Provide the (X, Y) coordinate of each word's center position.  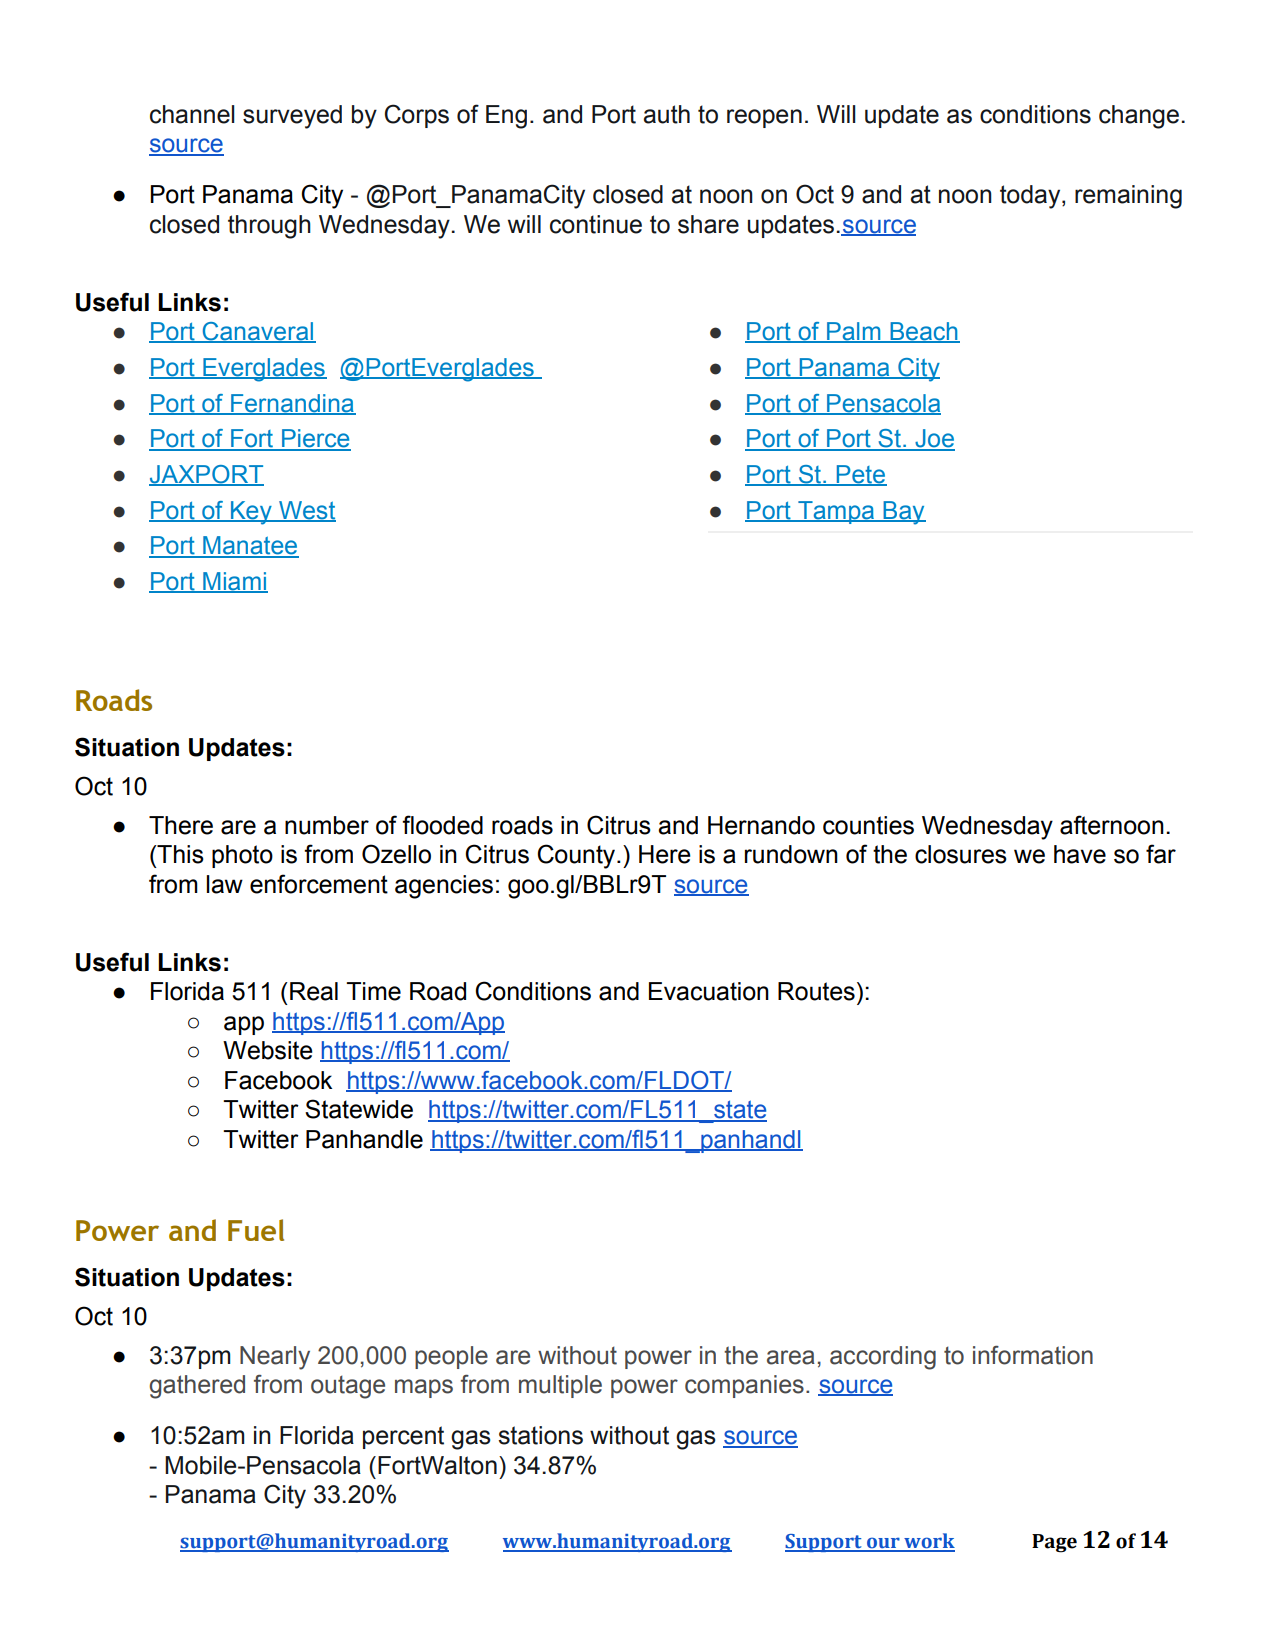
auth (667, 114)
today (1031, 197)
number (327, 825)
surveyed (292, 117)
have (1080, 854)
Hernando (761, 825)
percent (403, 1437)
